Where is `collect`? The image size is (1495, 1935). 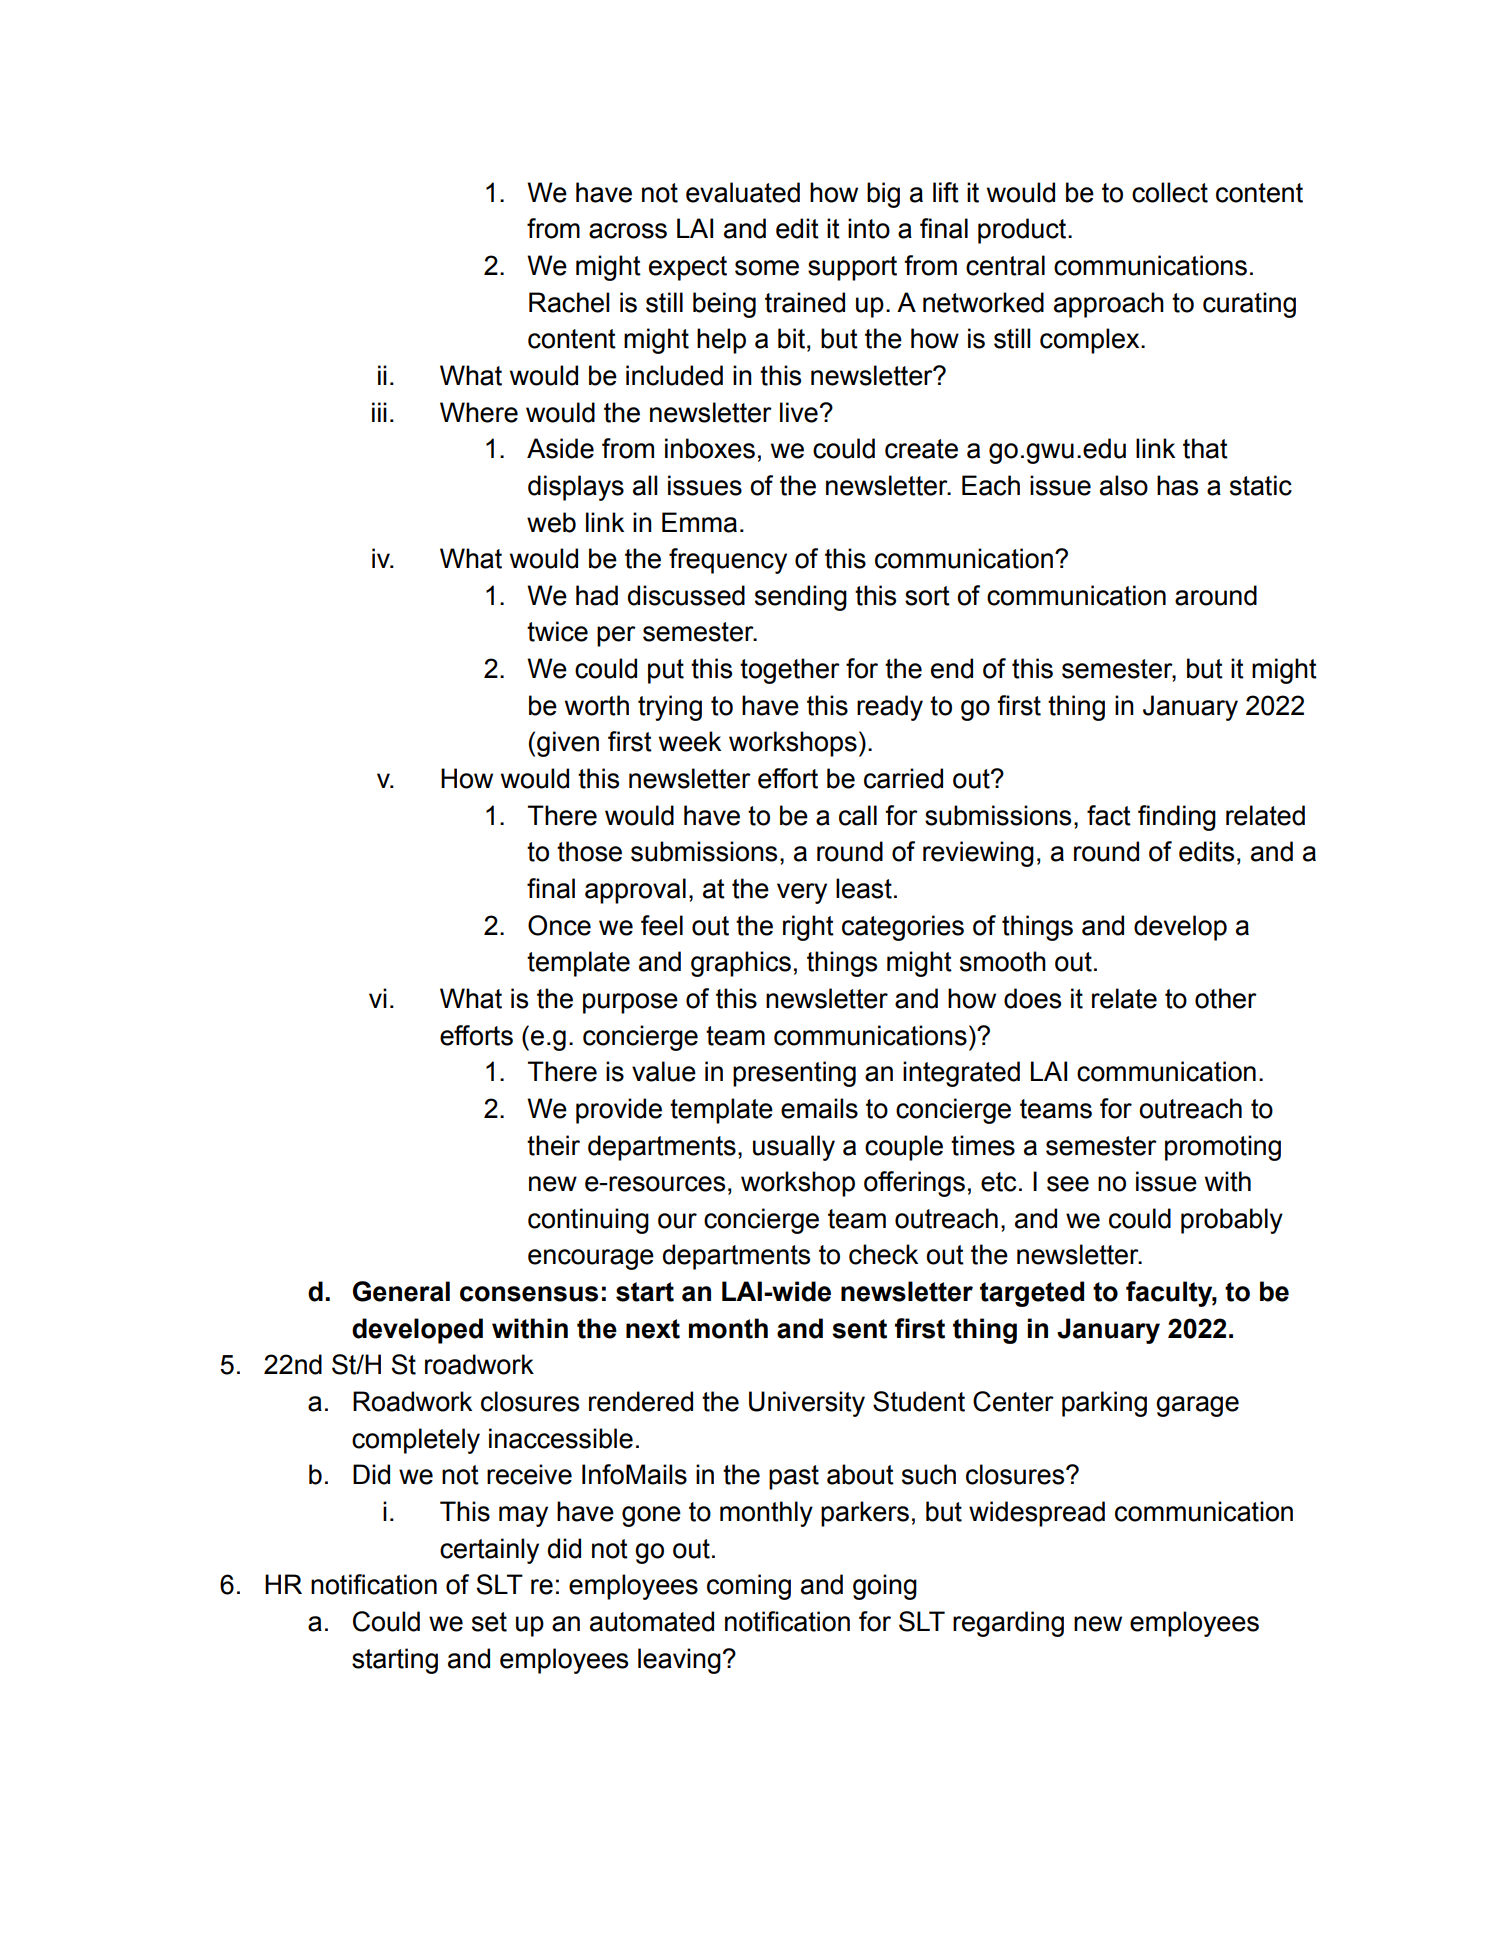
collect is located at coordinates (1170, 192).
